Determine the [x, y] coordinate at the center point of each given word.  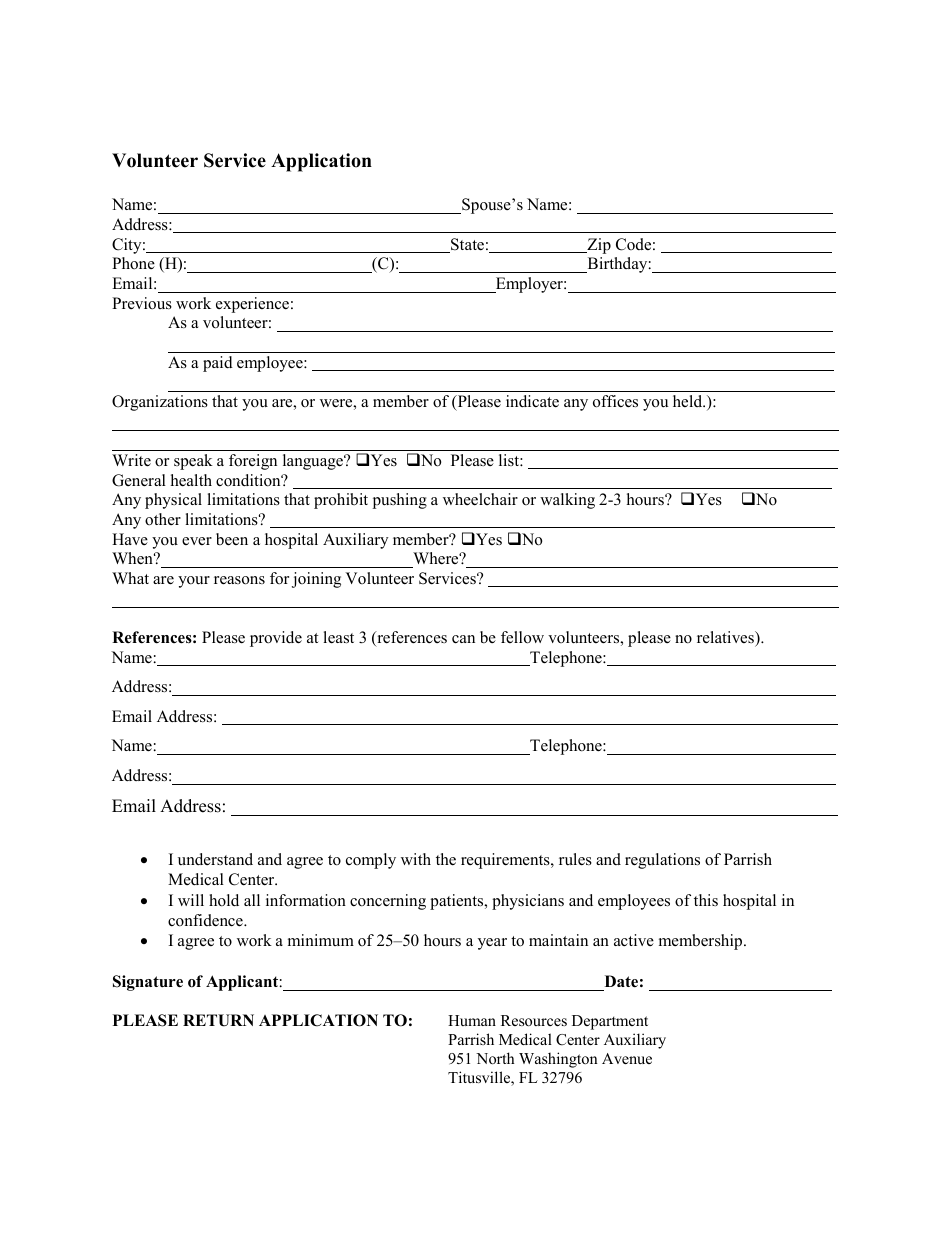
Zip [598, 246]
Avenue [627, 1058]
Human [472, 1020]
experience [252, 305]
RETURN [218, 1020]
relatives [726, 637]
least [338, 637]
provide [276, 639]
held [689, 401]
